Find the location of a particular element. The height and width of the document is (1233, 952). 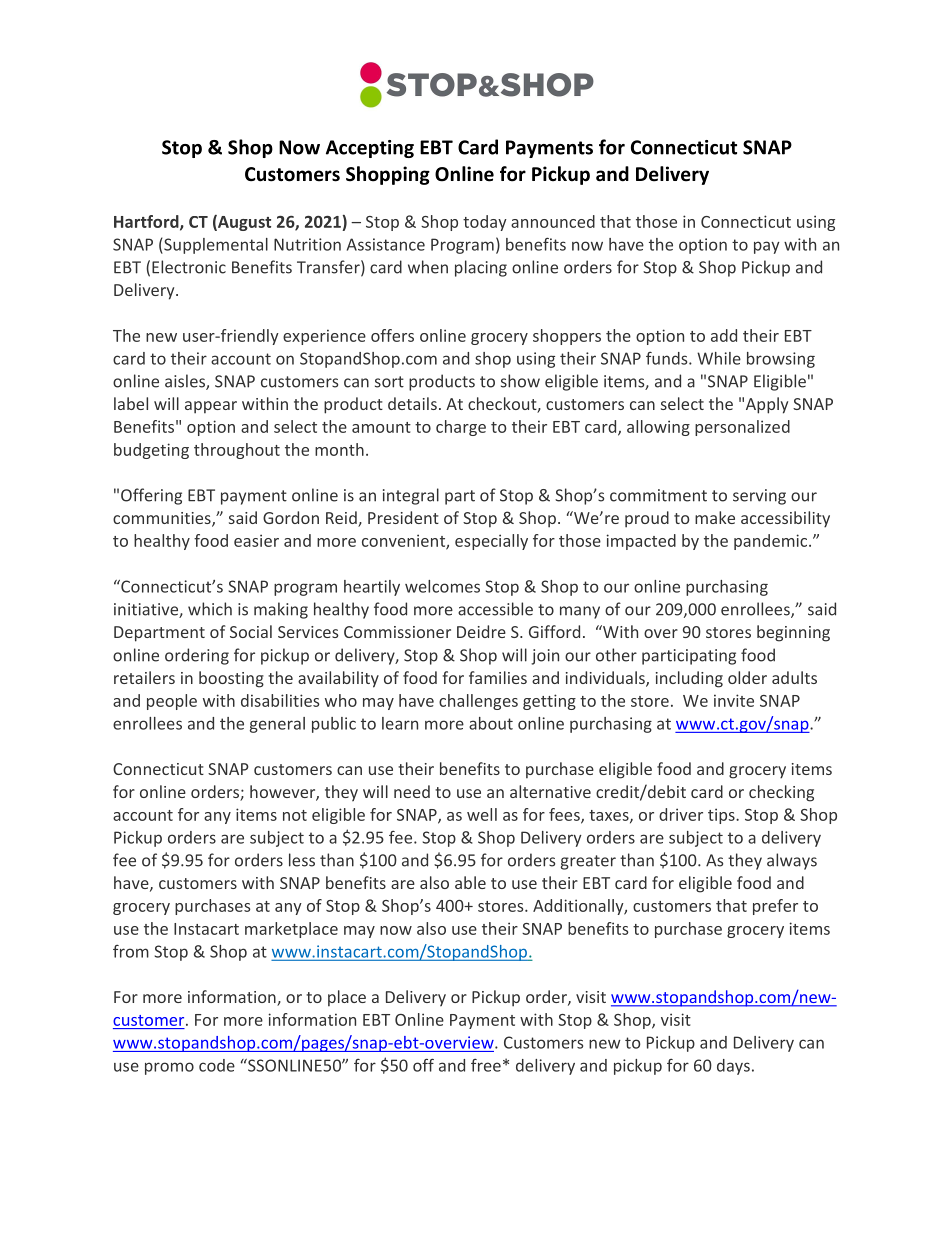

announced is located at coordinates (553, 221).
